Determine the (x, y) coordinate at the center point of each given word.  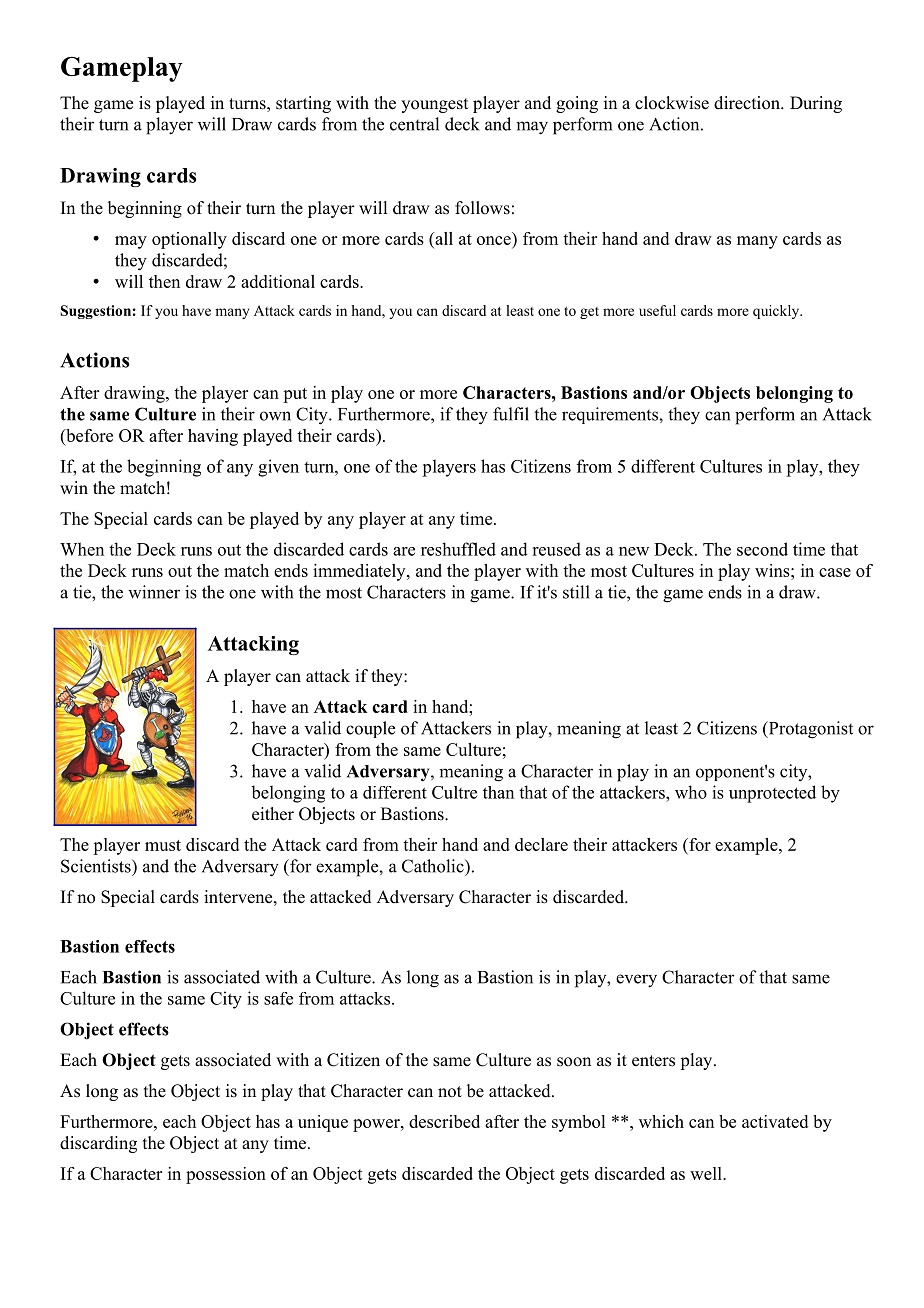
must (163, 845)
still (576, 592)
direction (748, 103)
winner (154, 592)
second (762, 549)
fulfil (511, 414)
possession (226, 1175)
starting (303, 104)
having (213, 437)
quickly (777, 312)
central (414, 124)
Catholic (434, 866)
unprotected (772, 794)
